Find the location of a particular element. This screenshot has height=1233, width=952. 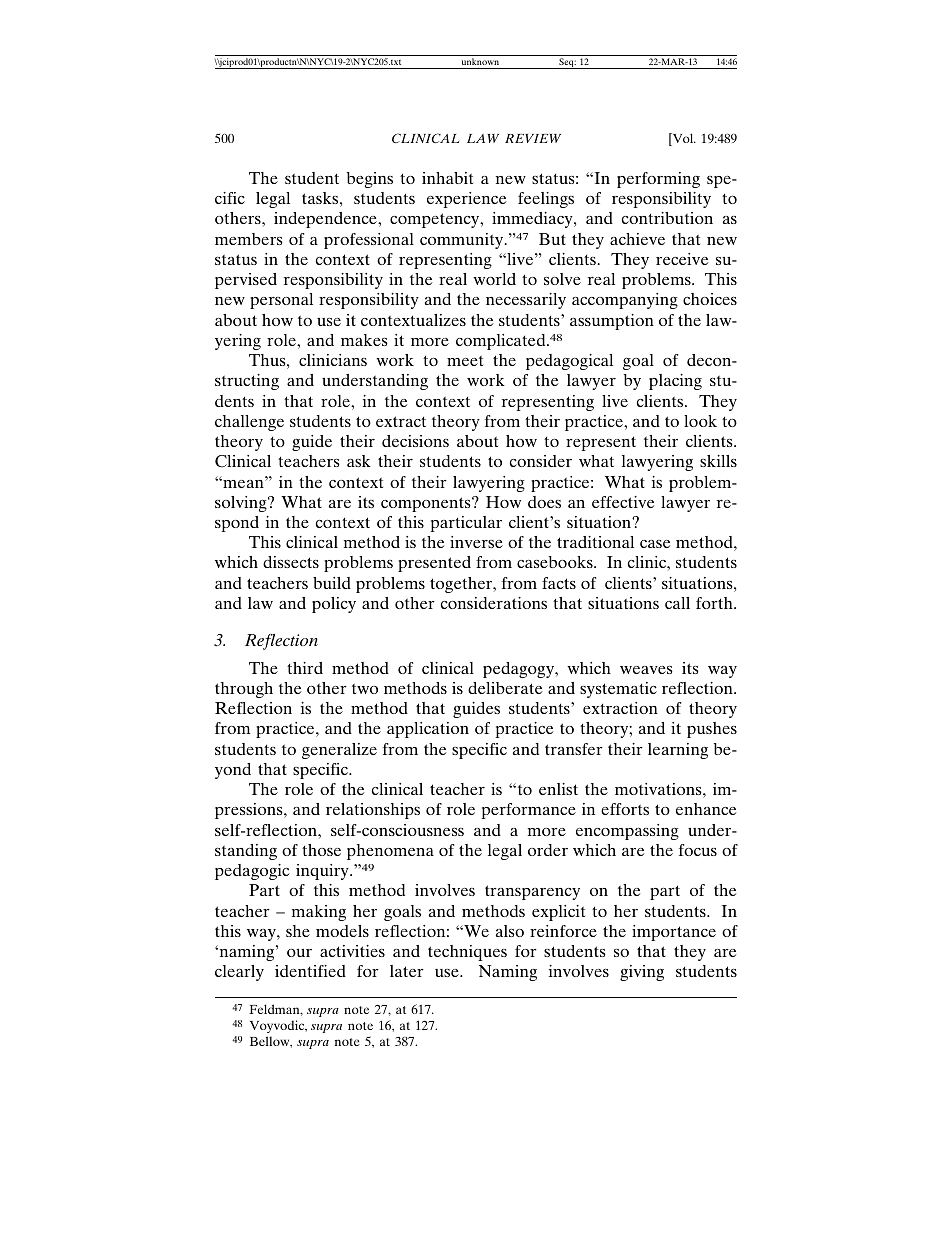

inverse is located at coordinates (476, 542).
